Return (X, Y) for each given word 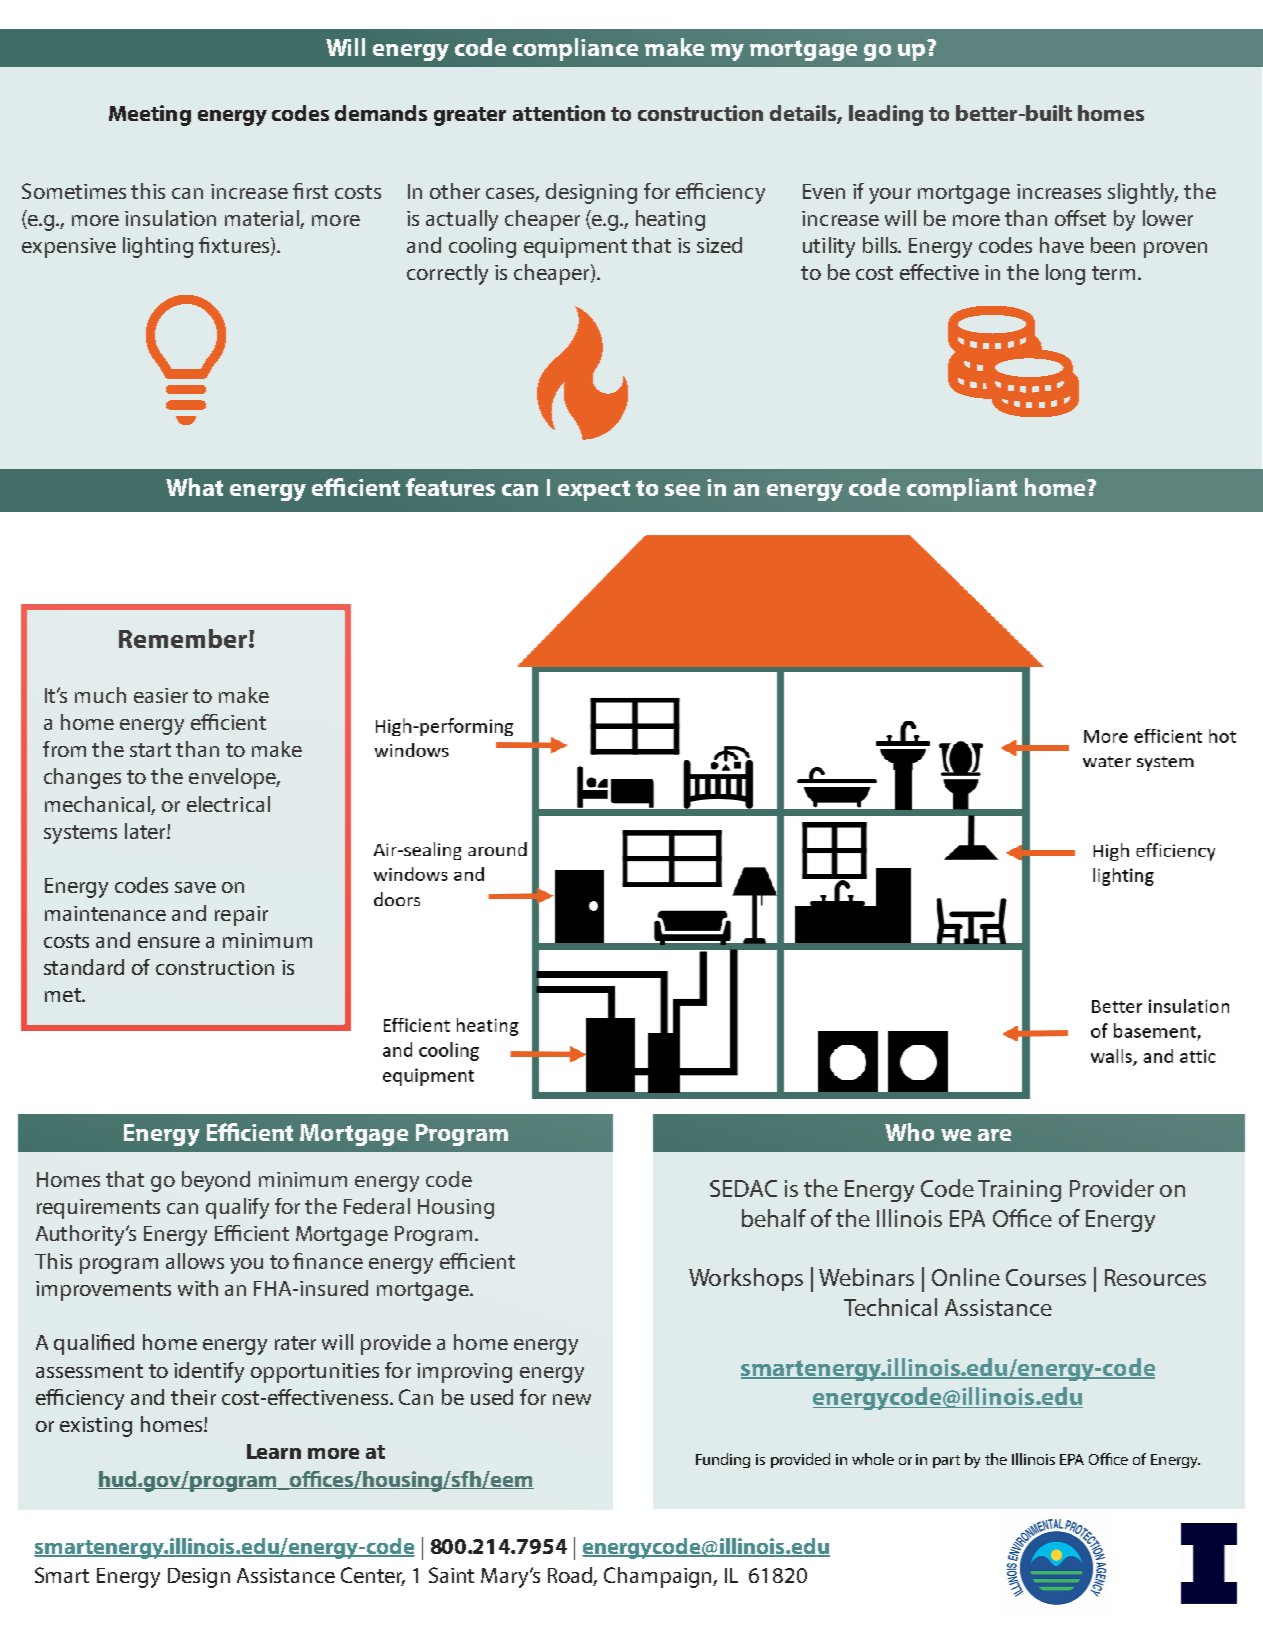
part (946, 1461)
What (194, 487)
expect (594, 490)
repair (241, 916)
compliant (962, 489)
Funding (723, 1460)
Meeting (150, 115)
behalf (774, 1218)
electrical (228, 804)
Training (1019, 1191)
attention (559, 113)
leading (886, 115)
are (994, 1135)
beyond (216, 1181)
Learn (274, 1451)
